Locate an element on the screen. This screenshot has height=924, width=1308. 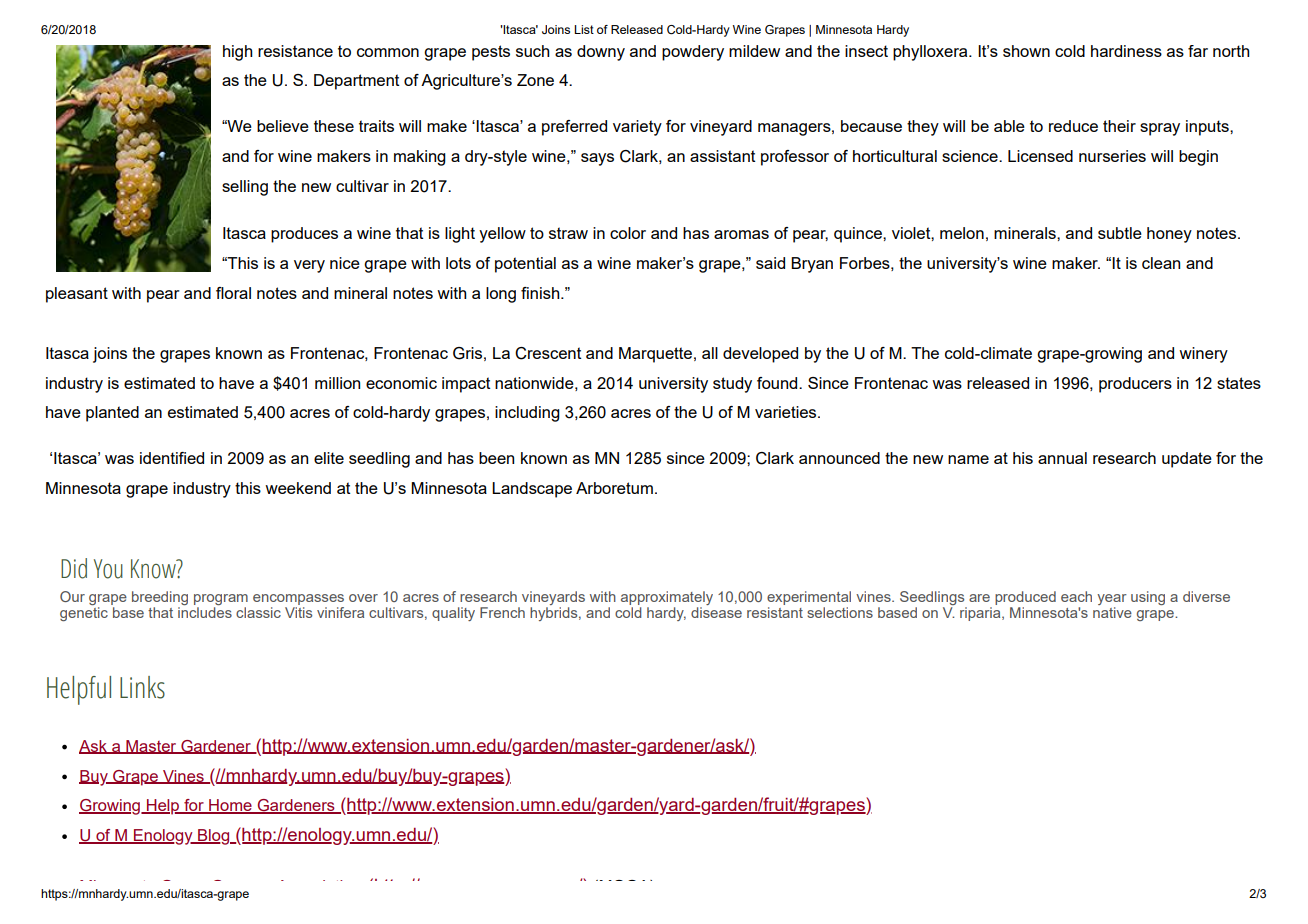
high is located at coordinates (238, 53).
